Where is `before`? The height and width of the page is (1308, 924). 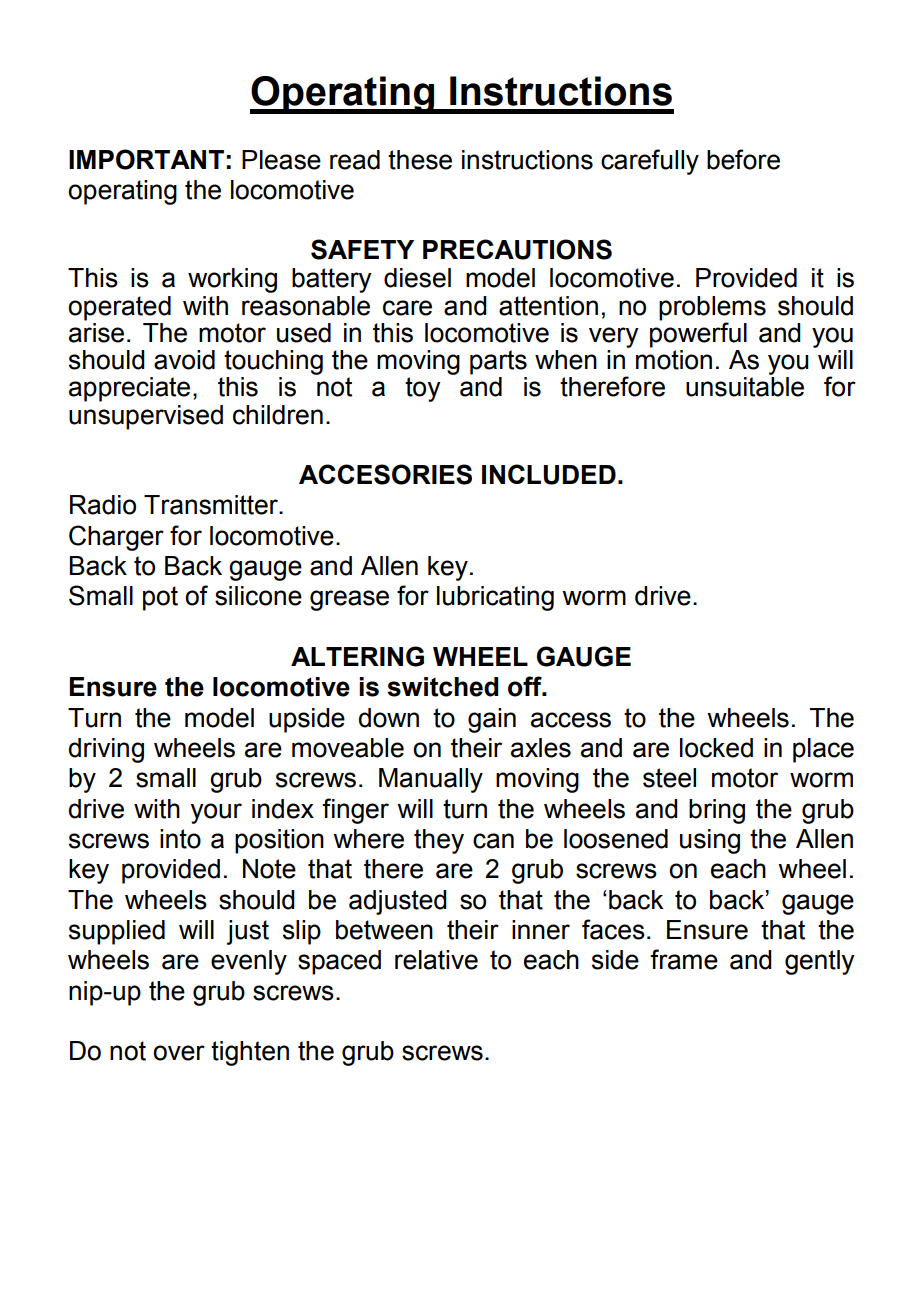
before is located at coordinates (743, 159).
